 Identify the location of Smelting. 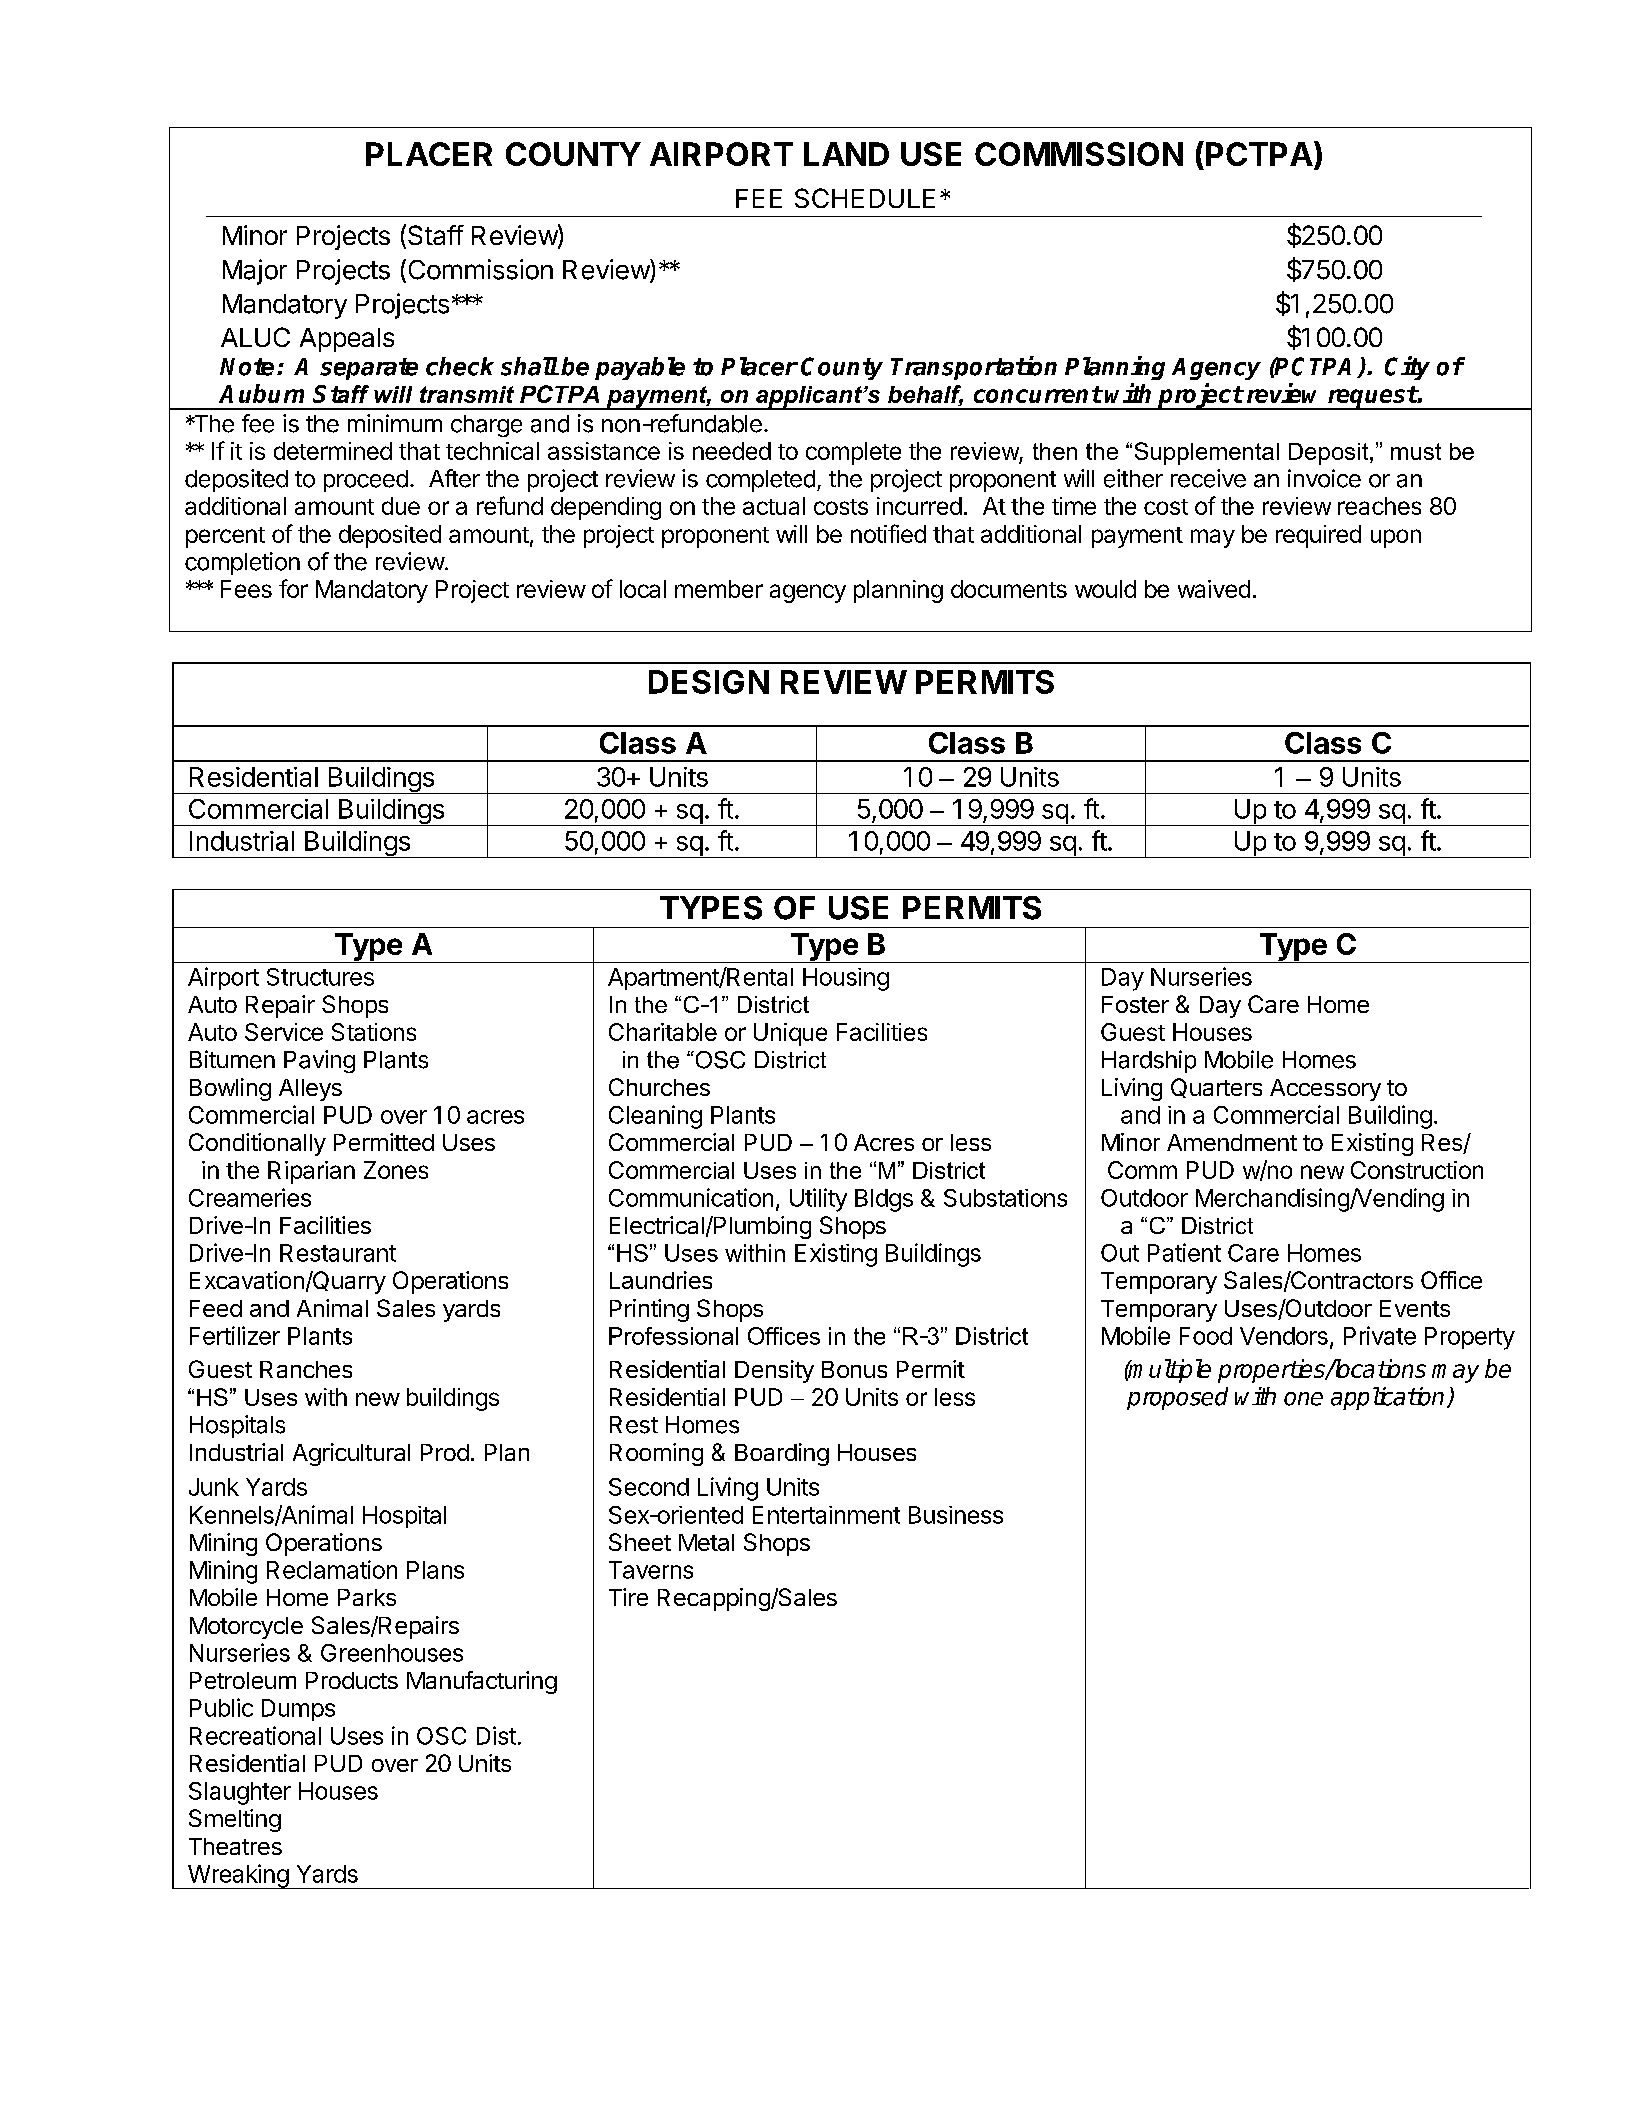
(235, 1820).
